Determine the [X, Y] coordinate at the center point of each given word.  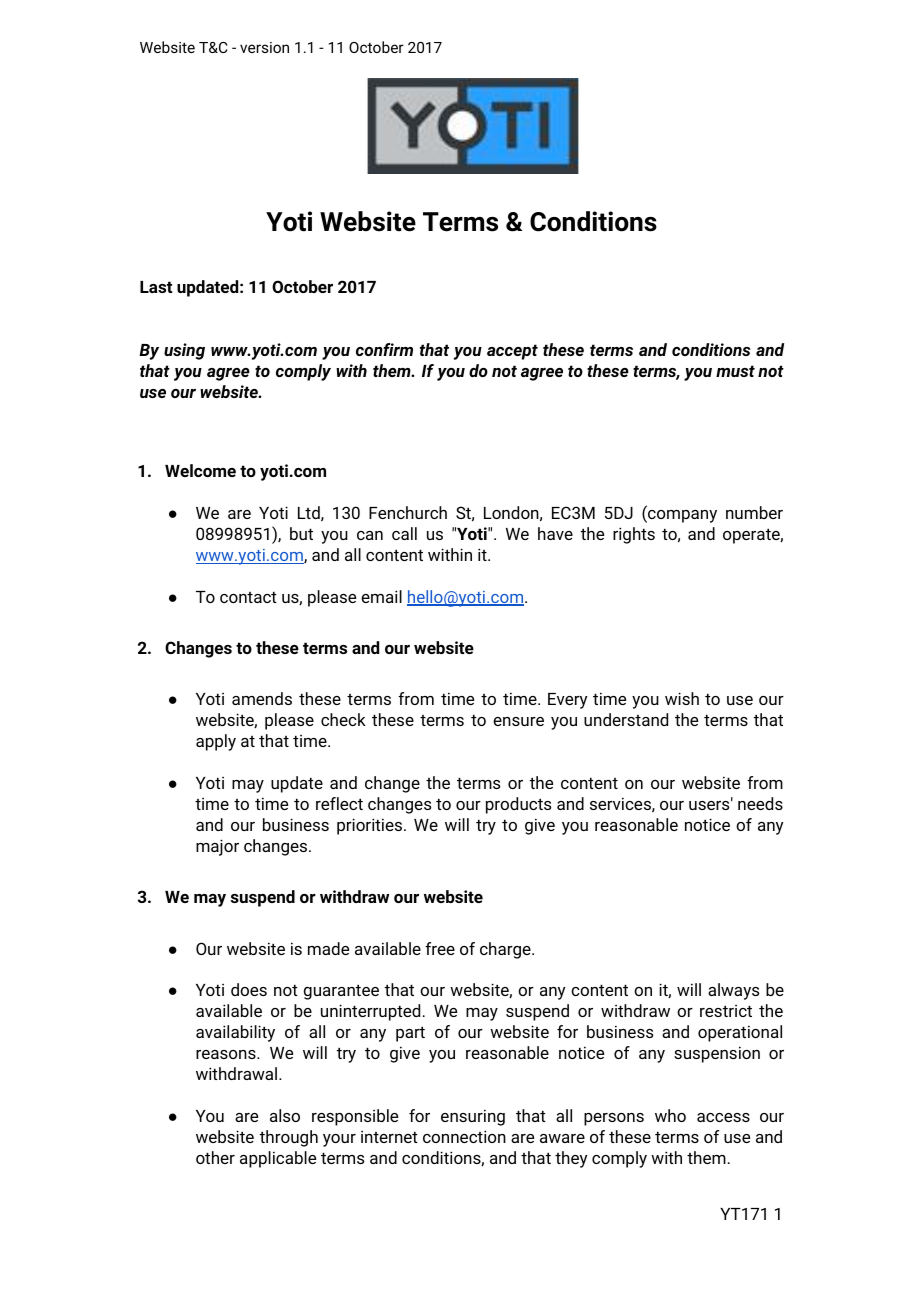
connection [464, 1136]
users [710, 804]
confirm [384, 349]
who [670, 1115]
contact [248, 597]
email [381, 596]
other [215, 1157]
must [735, 371]
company [681, 516]
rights [634, 535]
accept [512, 352]
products [518, 805]
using [184, 351]
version [264, 47]
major [217, 847]
